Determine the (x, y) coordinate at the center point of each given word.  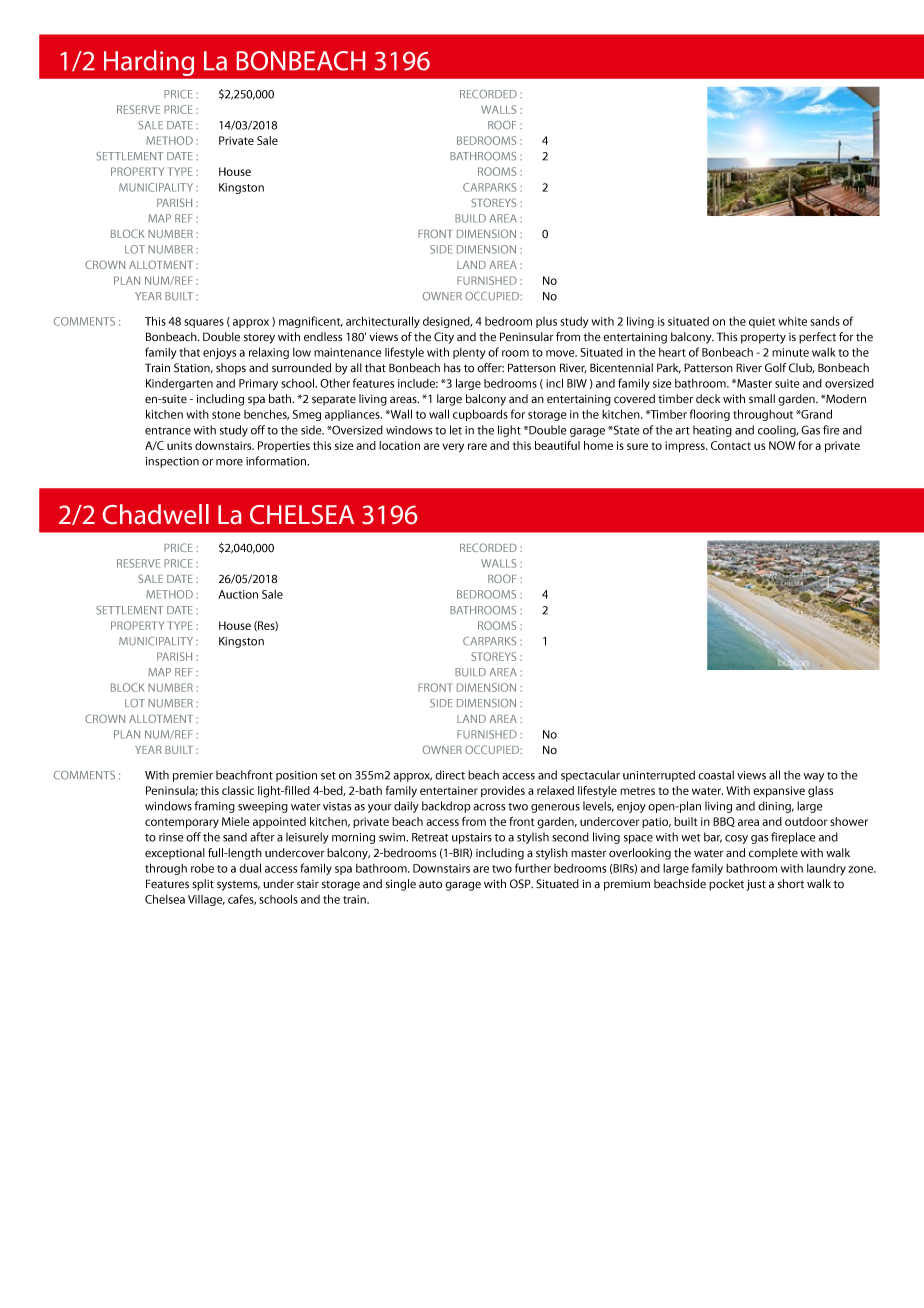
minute (790, 352)
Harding (149, 63)
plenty (469, 353)
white (792, 321)
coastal (716, 775)
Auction (238, 594)
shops (231, 369)
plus (546, 322)
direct (450, 775)
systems (238, 886)
